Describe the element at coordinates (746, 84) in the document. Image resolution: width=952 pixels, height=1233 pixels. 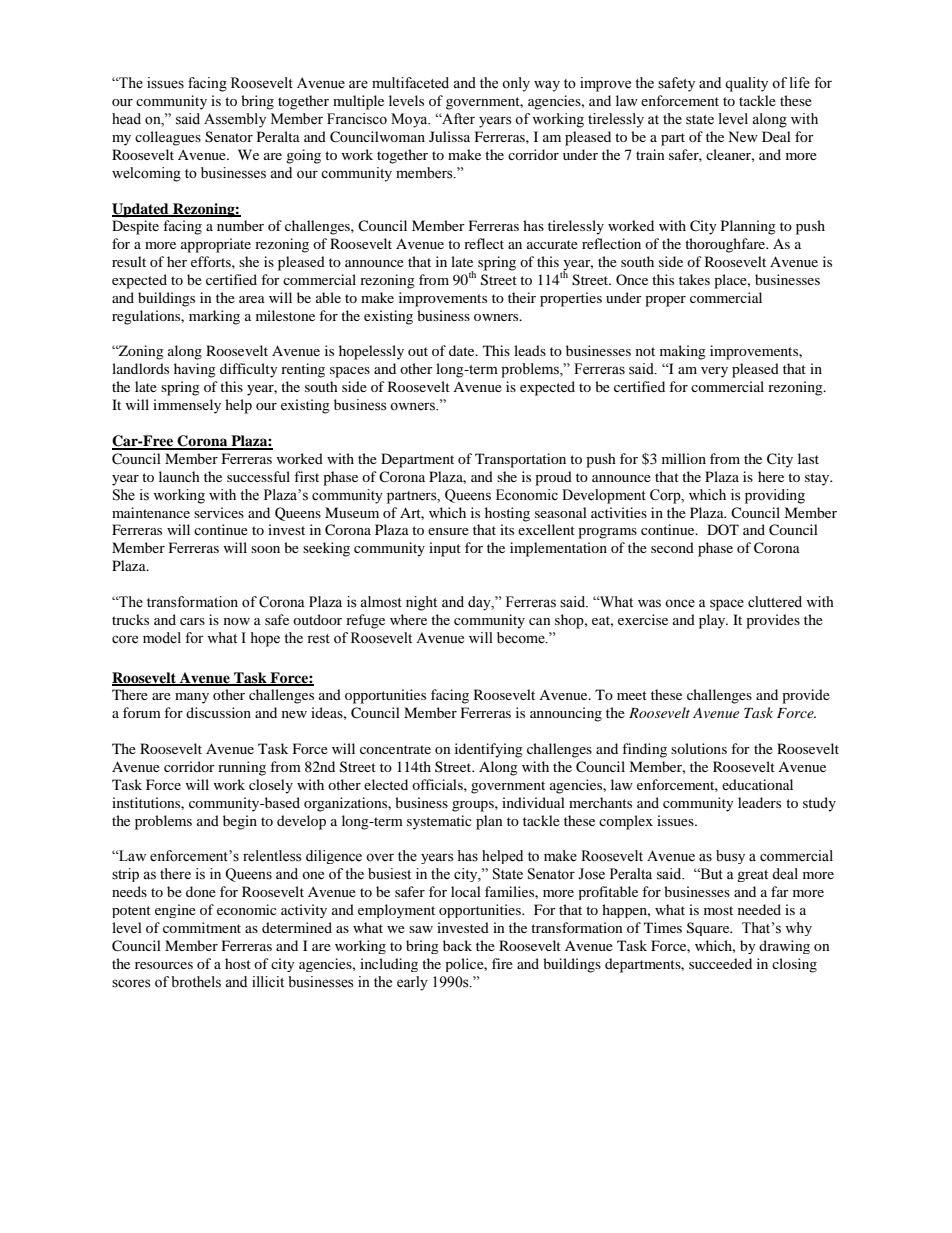
I see `quality` at that location.
